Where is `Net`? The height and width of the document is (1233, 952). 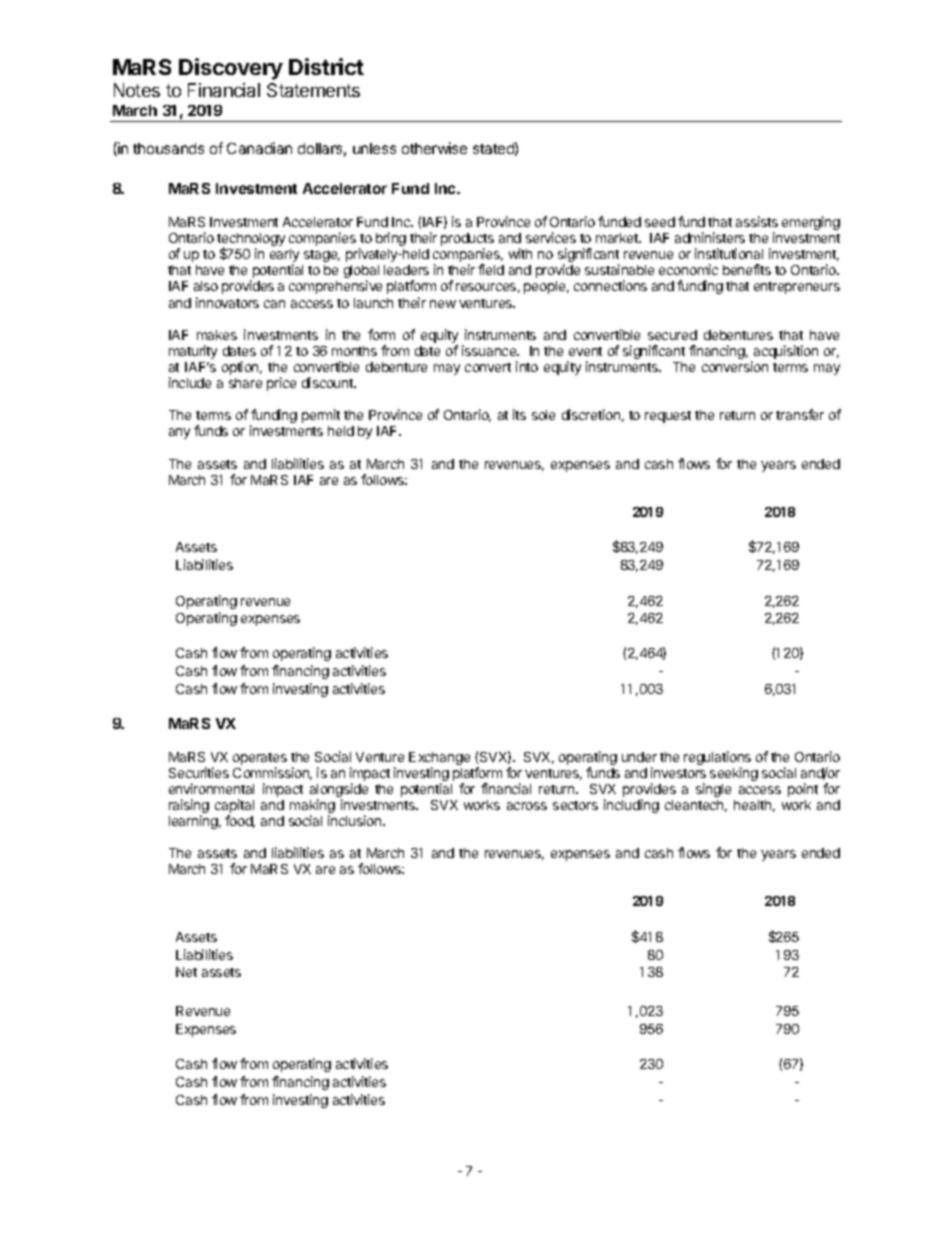
Net is located at coordinates (186, 972).
